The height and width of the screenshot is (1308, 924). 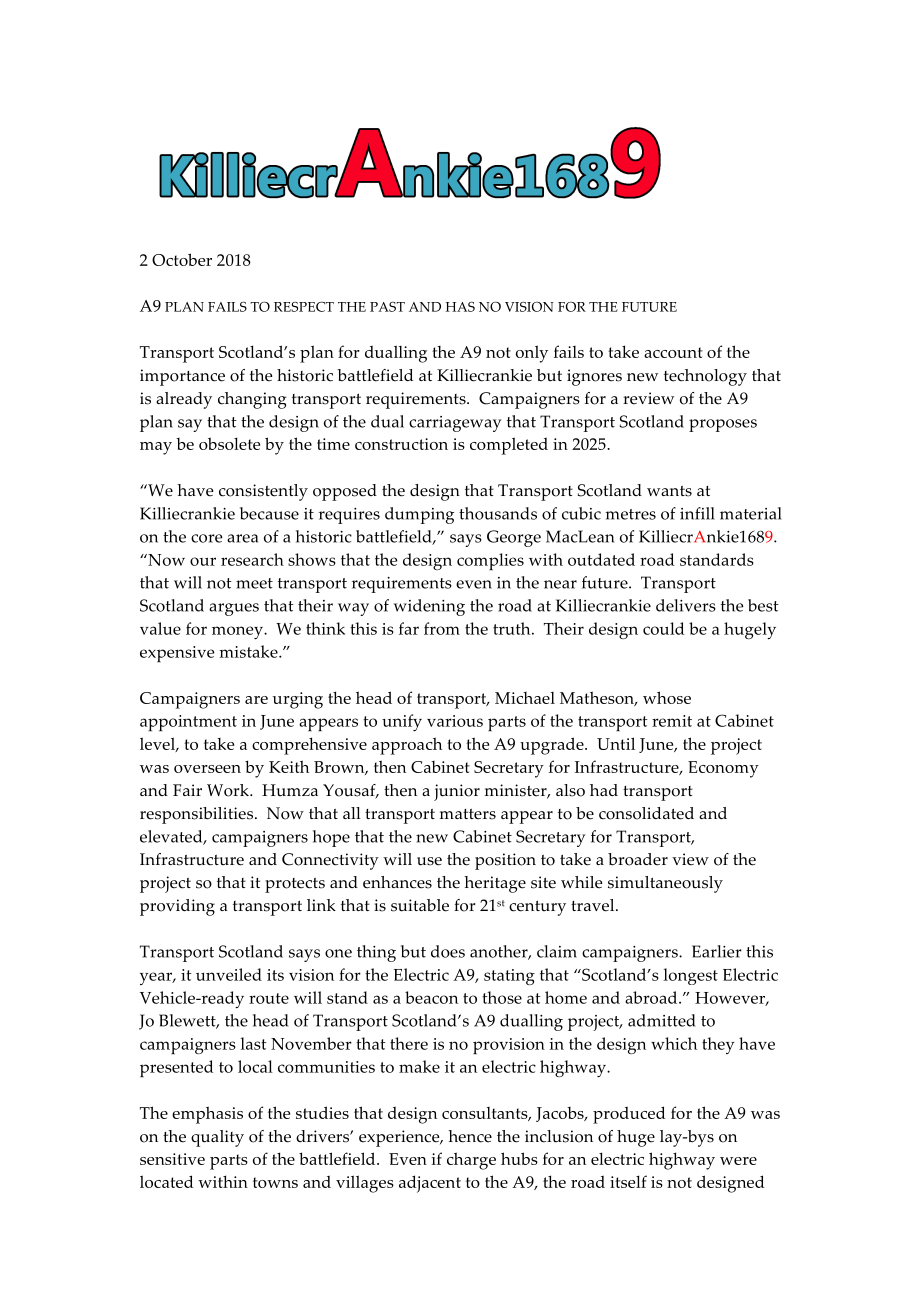 I want to click on PAST, so click(x=387, y=307).
